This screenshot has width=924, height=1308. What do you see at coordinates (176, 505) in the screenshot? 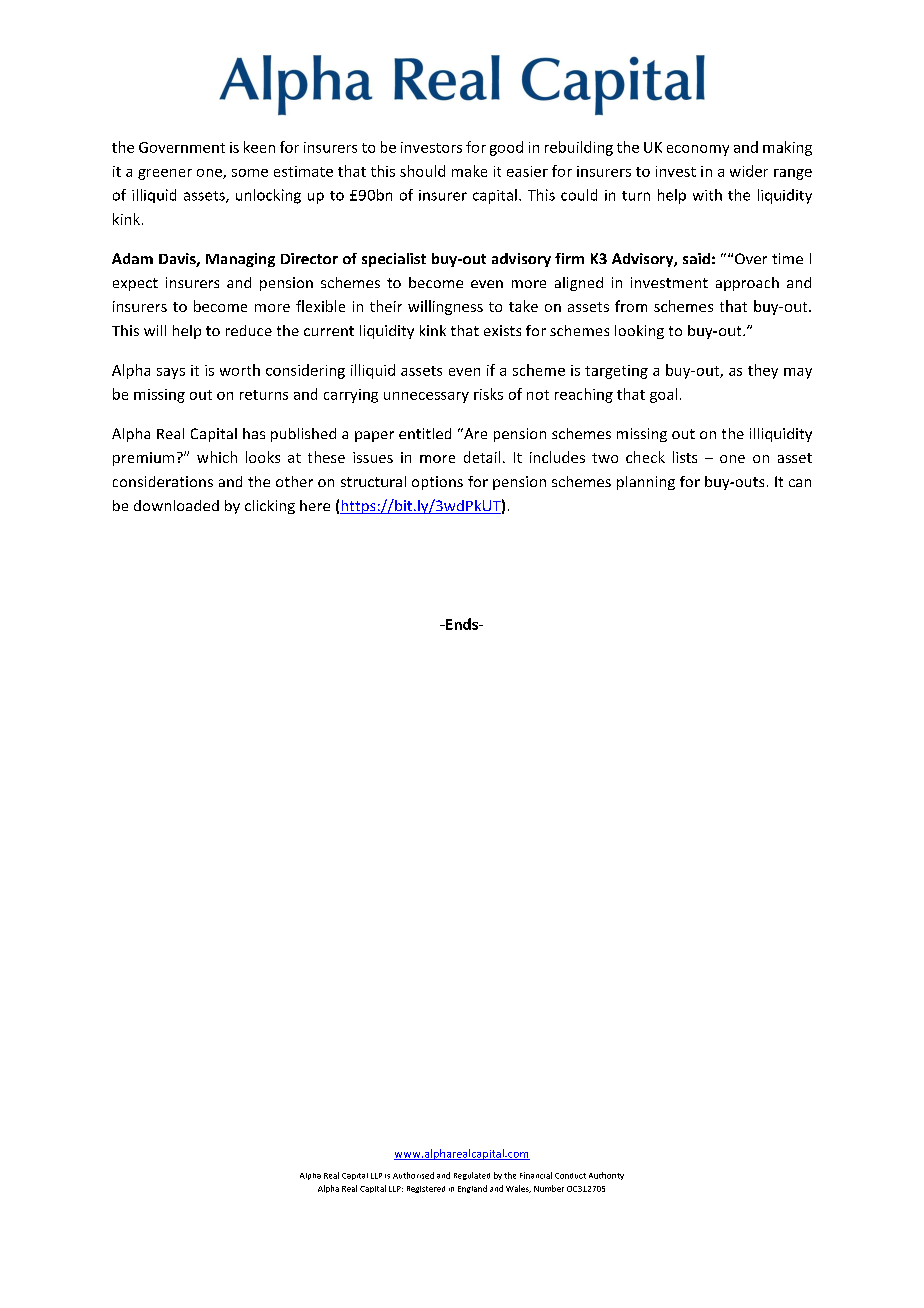
I see `downloaded` at bounding box center [176, 505].
